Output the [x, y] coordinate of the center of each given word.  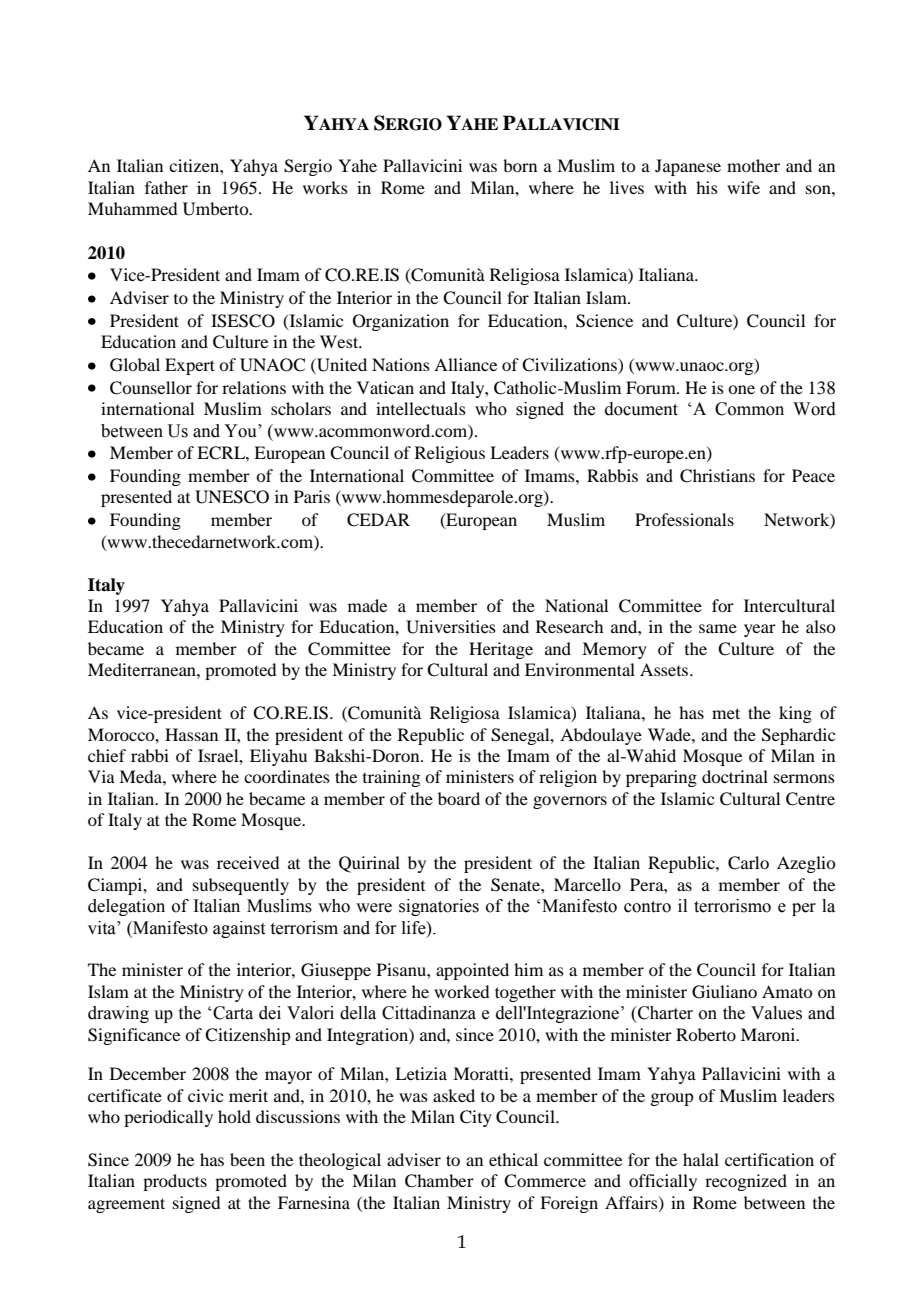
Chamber [439, 1181]
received [248, 862]
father [166, 187]
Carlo [748, 863]
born [520, 165]
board [459, 798]
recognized [746, 1182]
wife [743, 187]
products [175, 1182]
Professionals [684, 519]
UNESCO [232, 497]
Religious [450, 454]
